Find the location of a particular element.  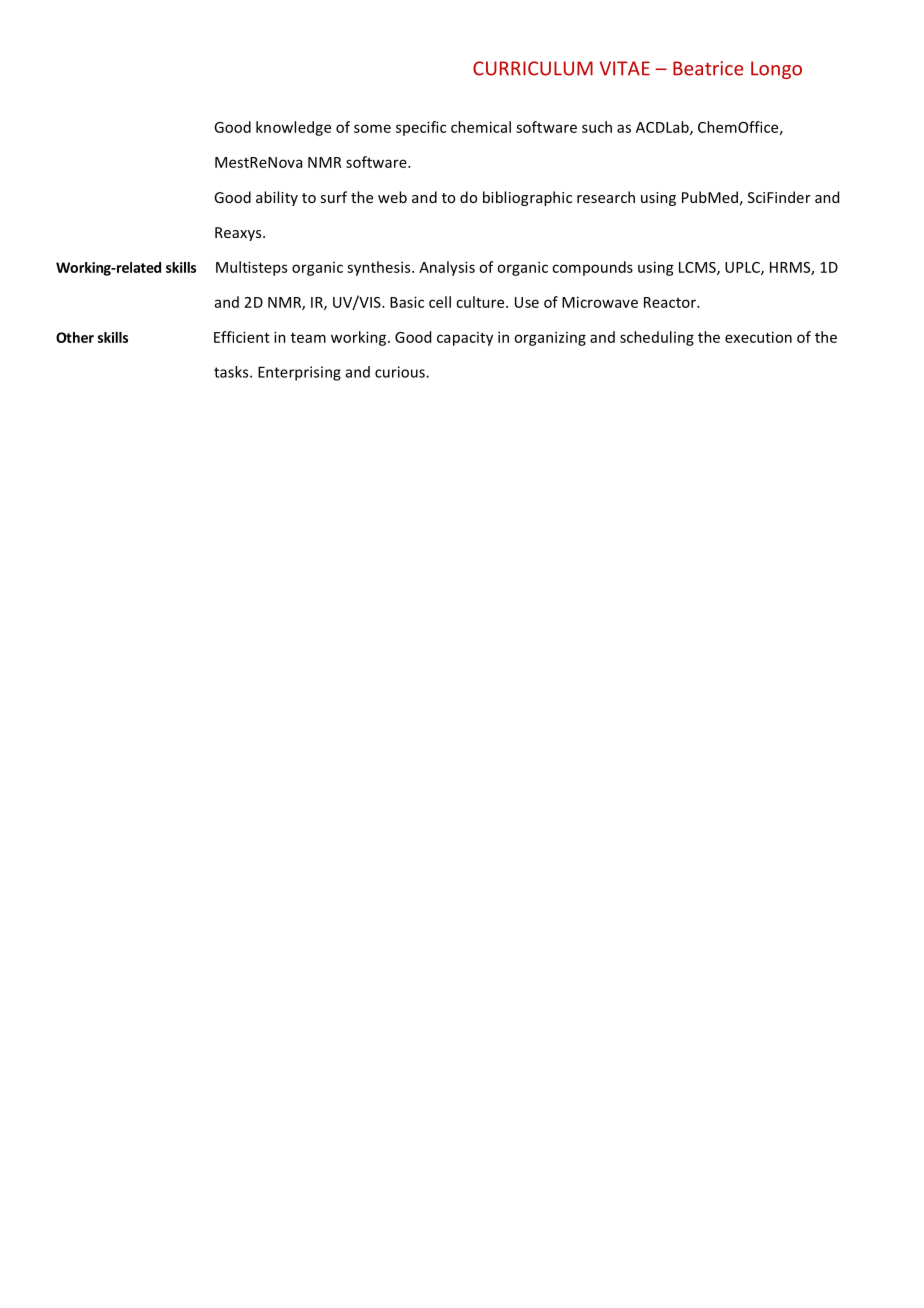

Beatrice is located at coordinates (708, 68).
